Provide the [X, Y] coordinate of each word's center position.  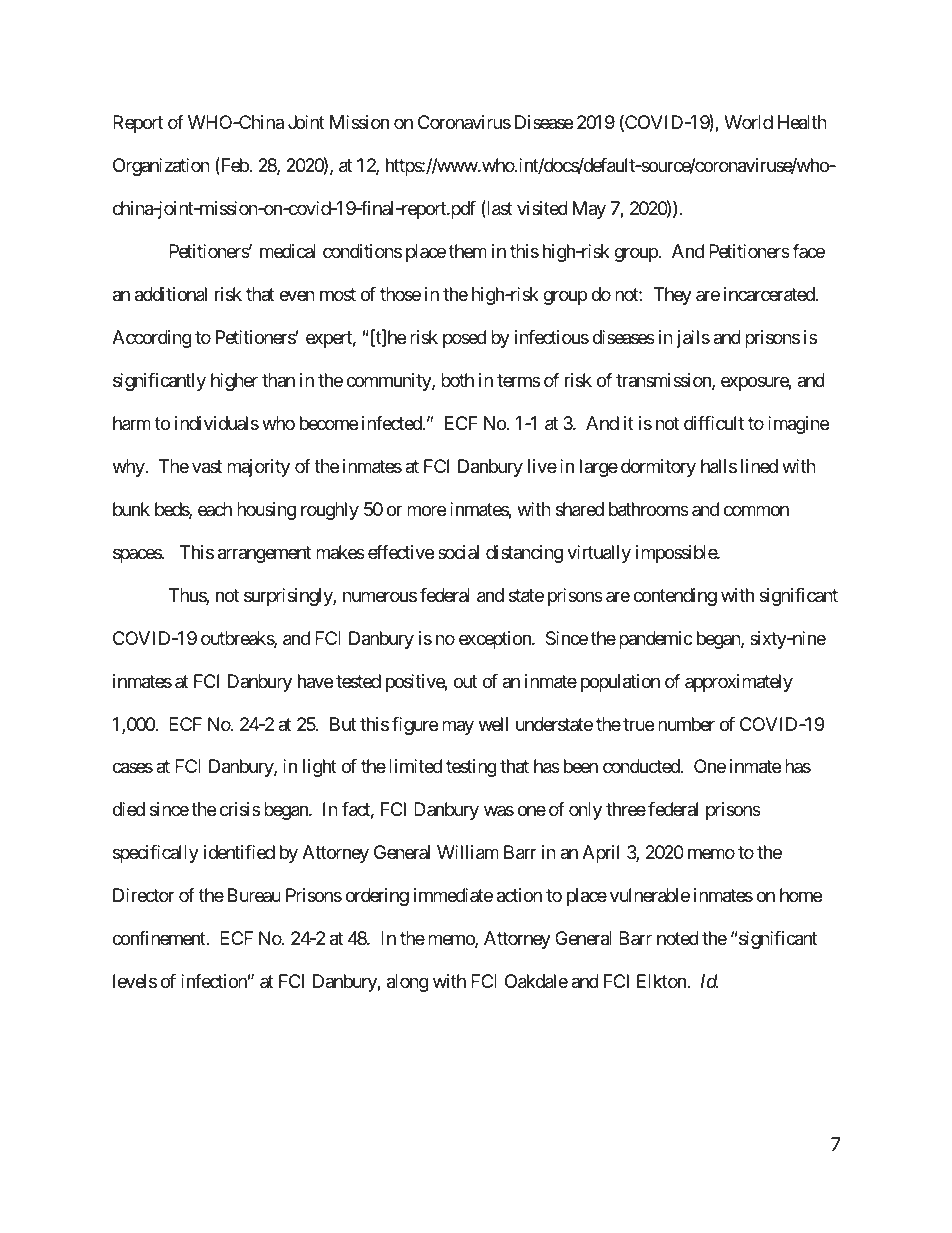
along [408, 983]
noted [678, 938]
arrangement [264, 554]
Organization [161, 167]
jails [693, 339]
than [278, 380]
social [458, 552]
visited [542, 208]
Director [144, 895]
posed [464, 339]
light [320, 768]
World [748, 122]
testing [471, 768]
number [686, 724]
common [756, 510]
